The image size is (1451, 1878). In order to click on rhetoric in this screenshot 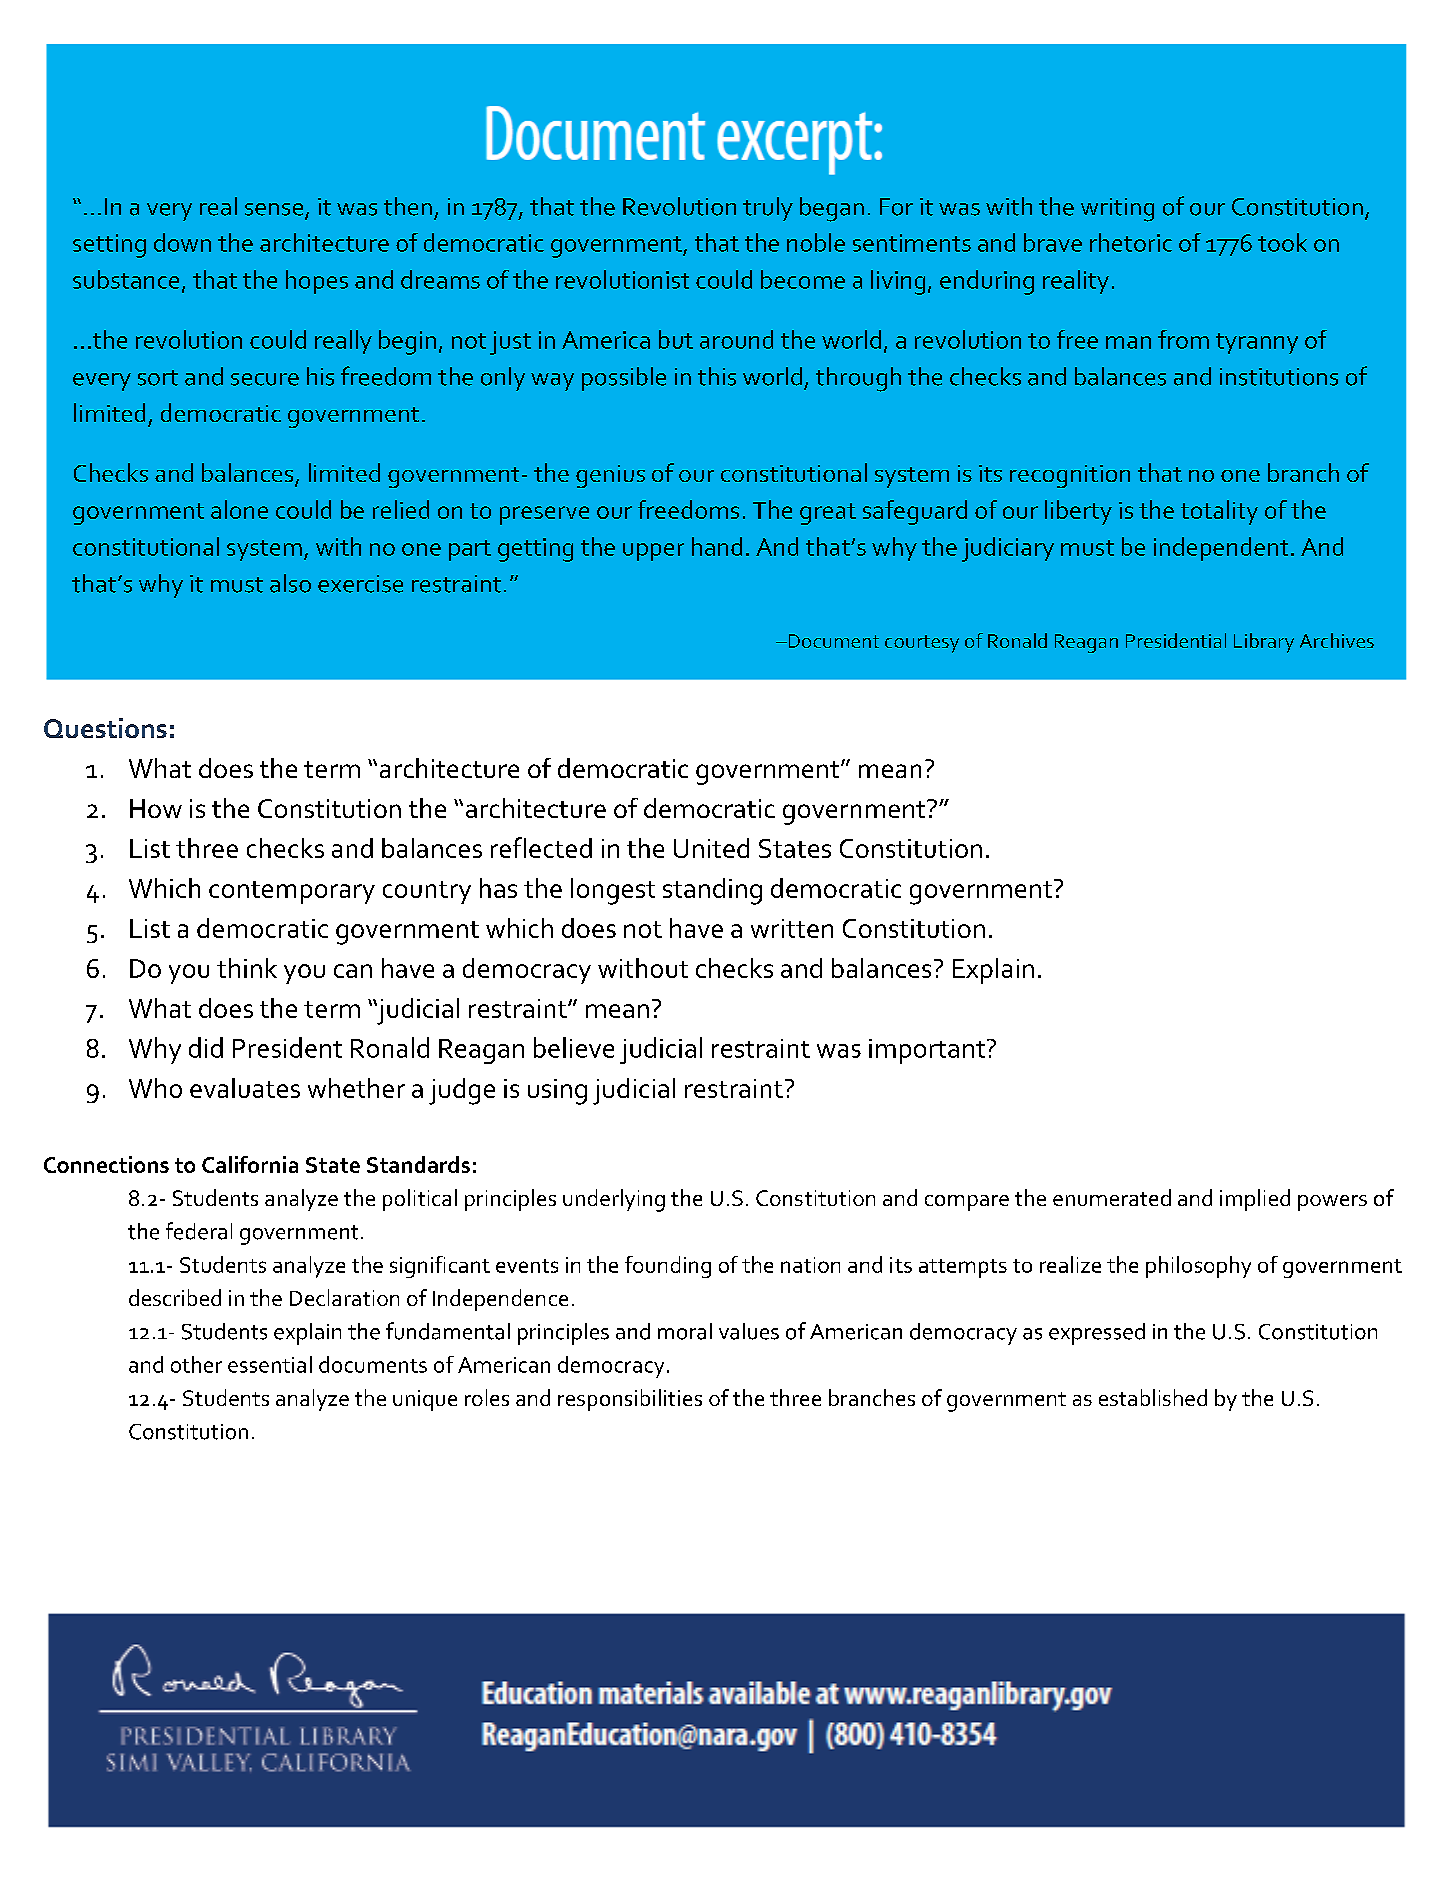, I will do `click(1131, 242)`.
